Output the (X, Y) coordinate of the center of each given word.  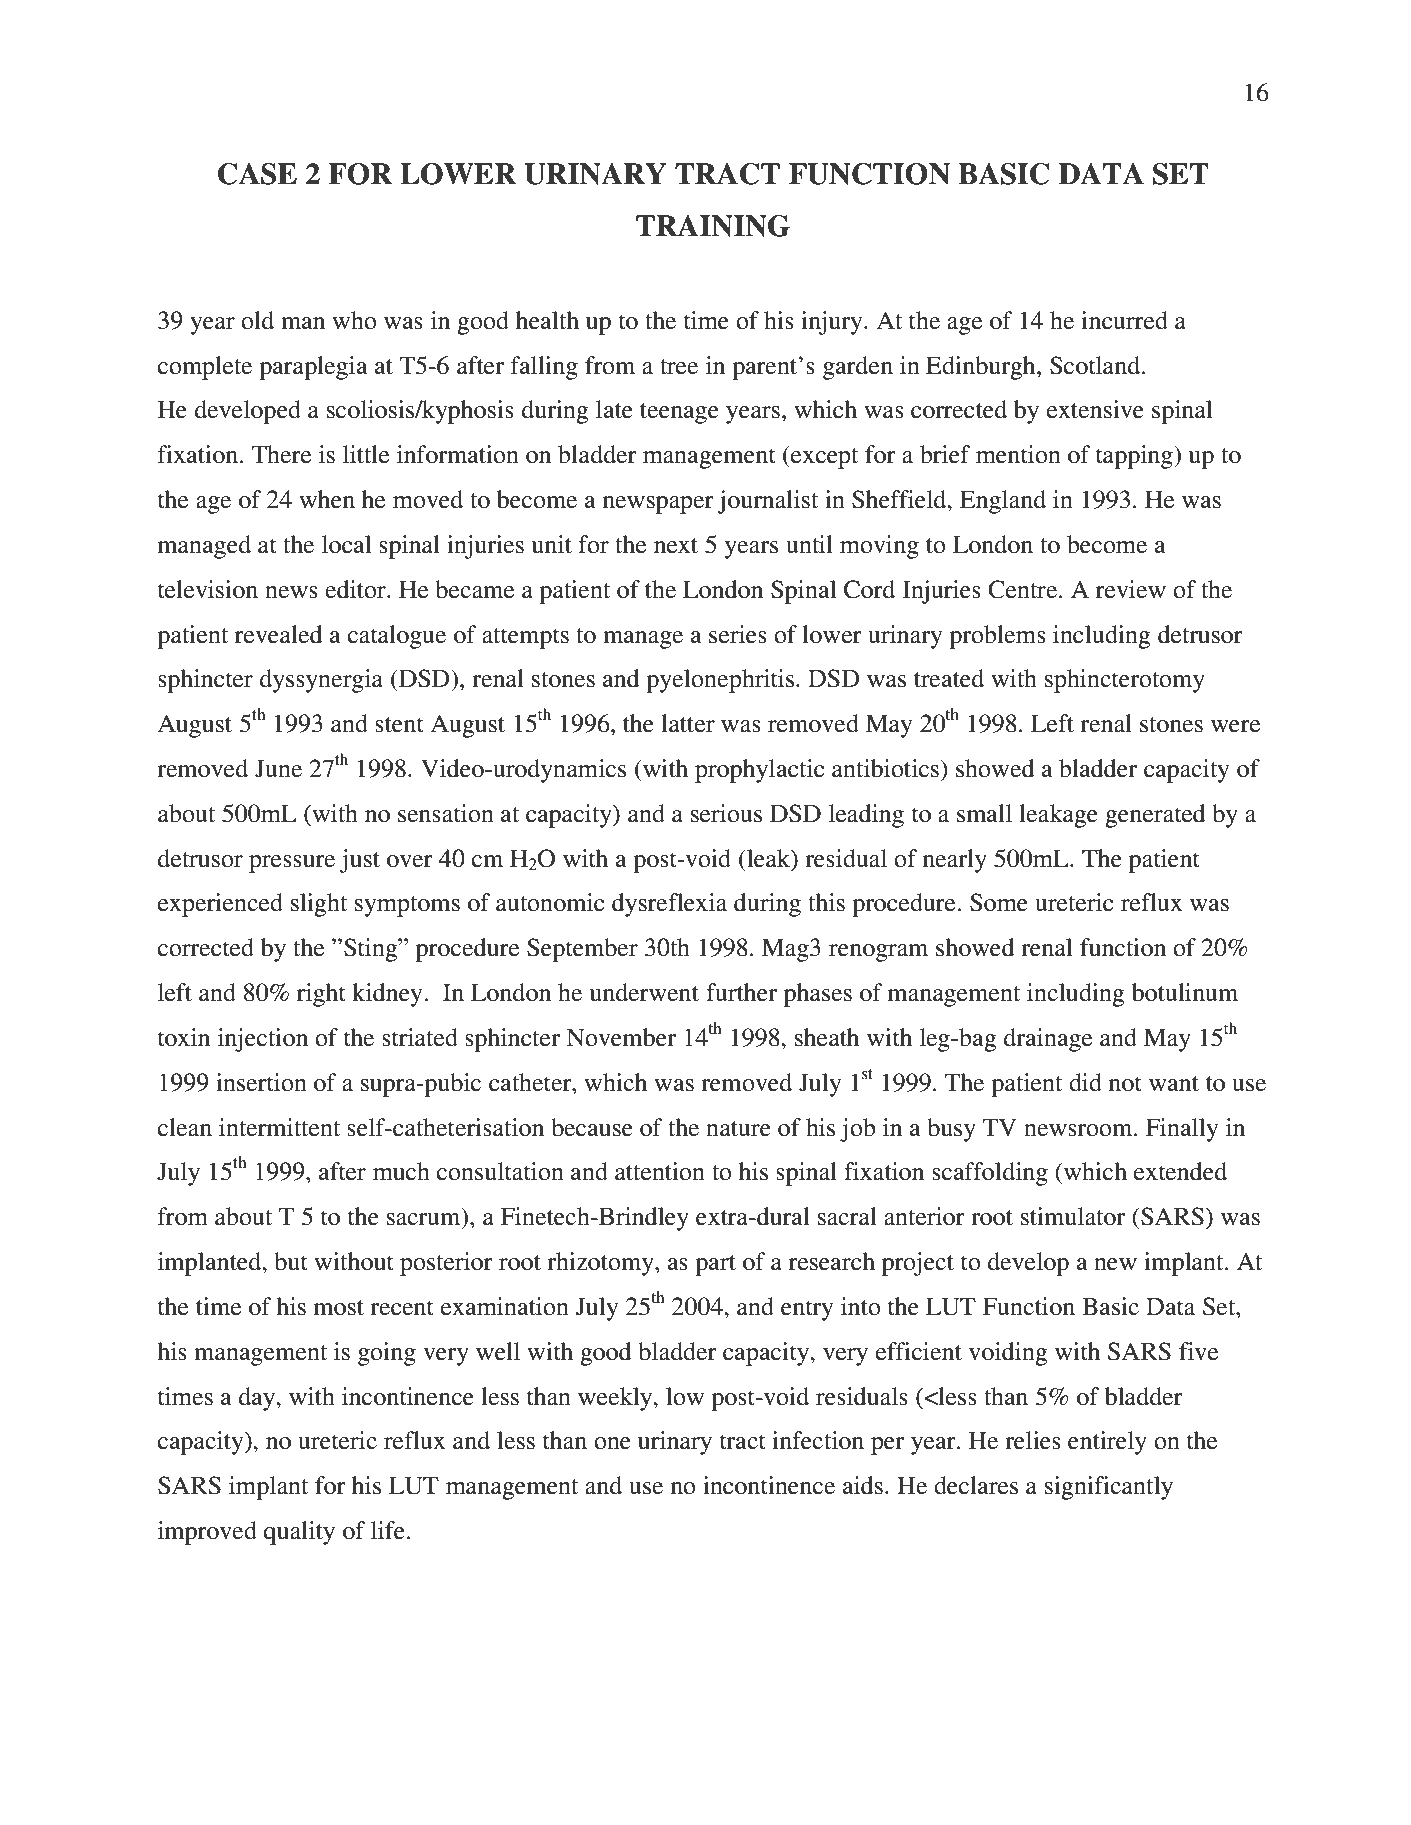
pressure (292, 864)
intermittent (279, 1127)
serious (726, 813)
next (676, 546)
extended (1180, 1171)
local (346, 544)
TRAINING (713, 226)
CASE (257, 174)
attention (660, 1171)
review (1131, 589)
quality (299, 1533)
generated (1155, 816)
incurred (1124, 320)
